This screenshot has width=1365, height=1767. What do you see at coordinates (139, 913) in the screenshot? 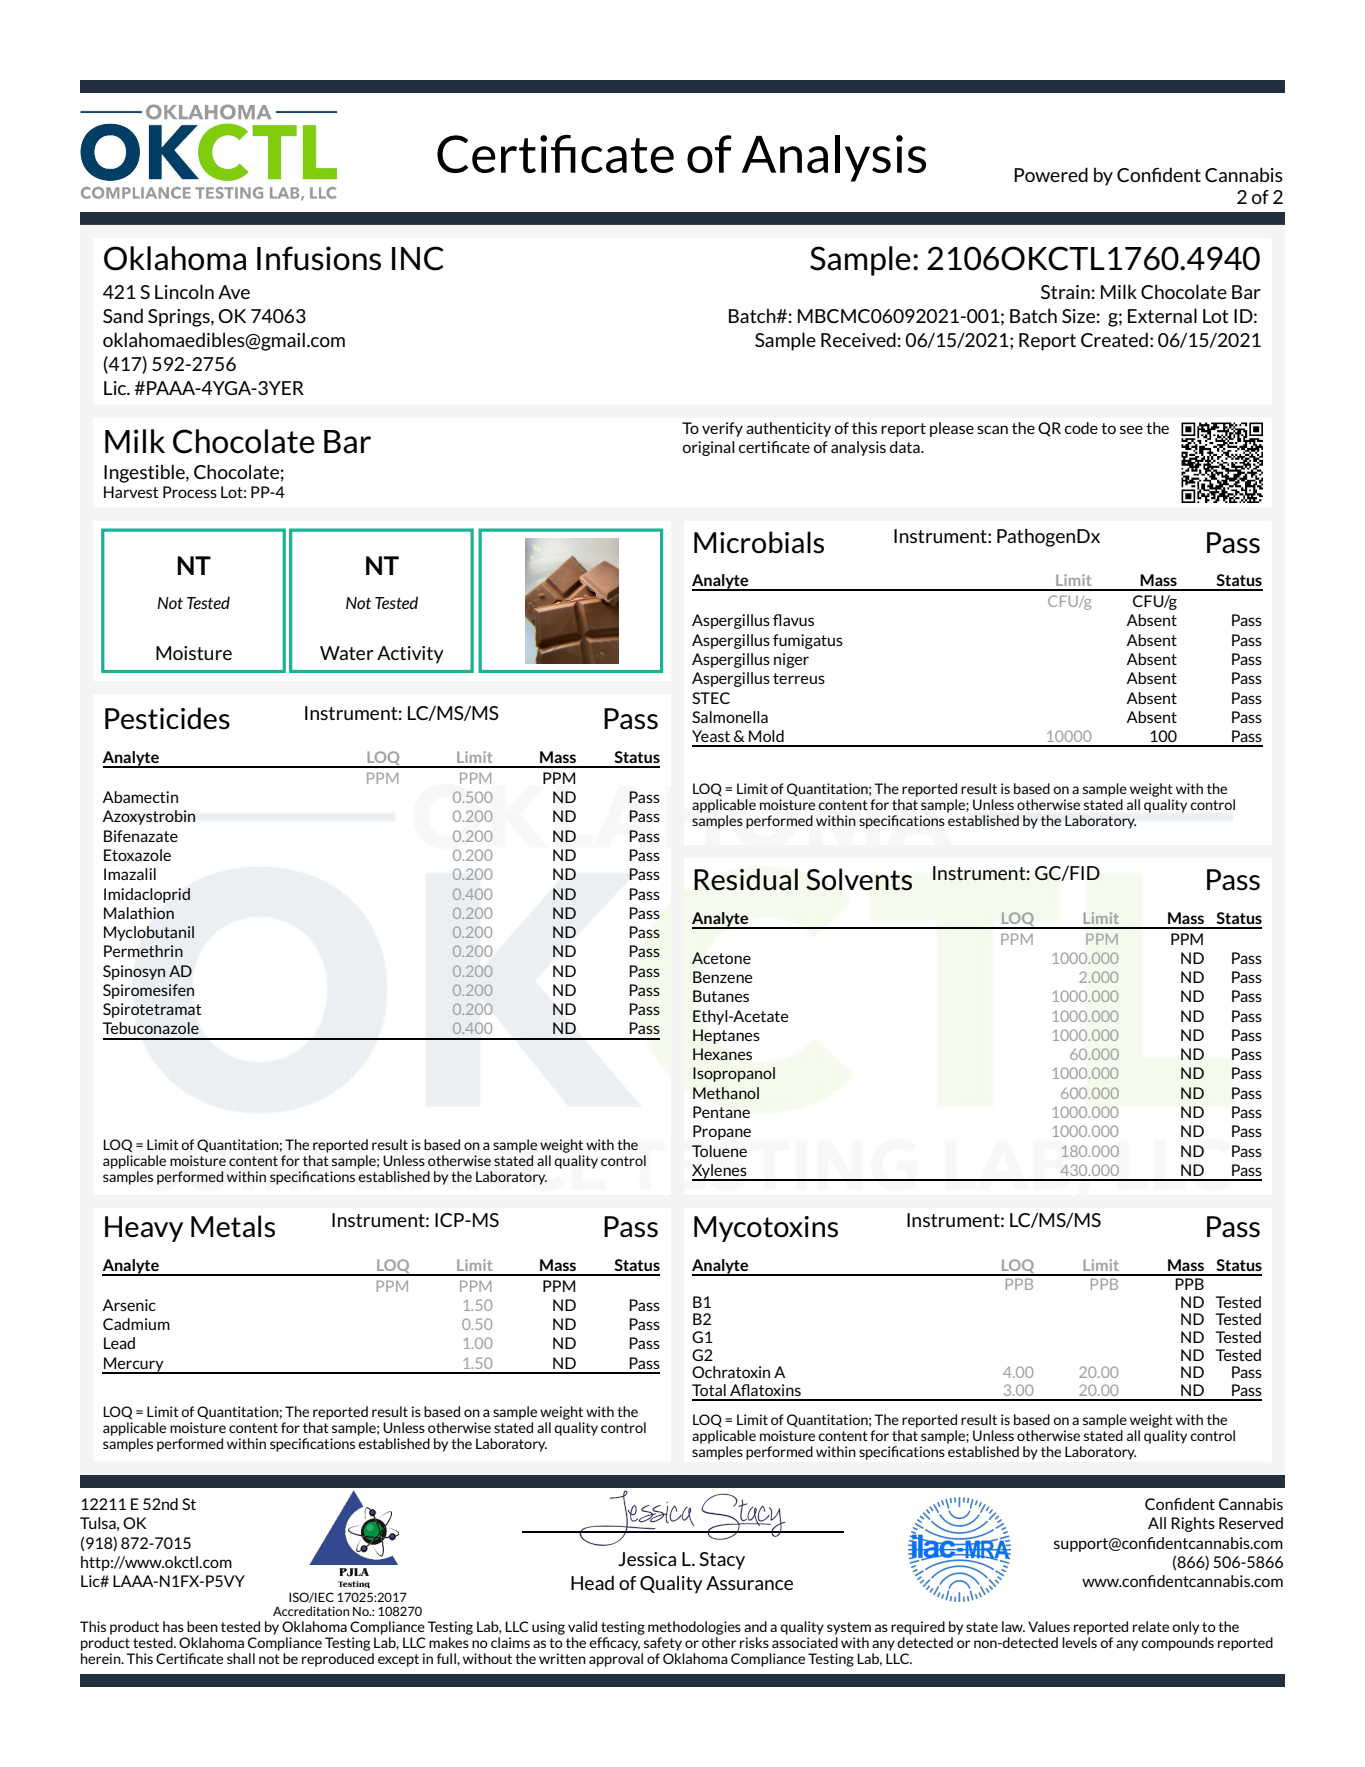
I see `Malathion` at bounding box center [139, 913].
